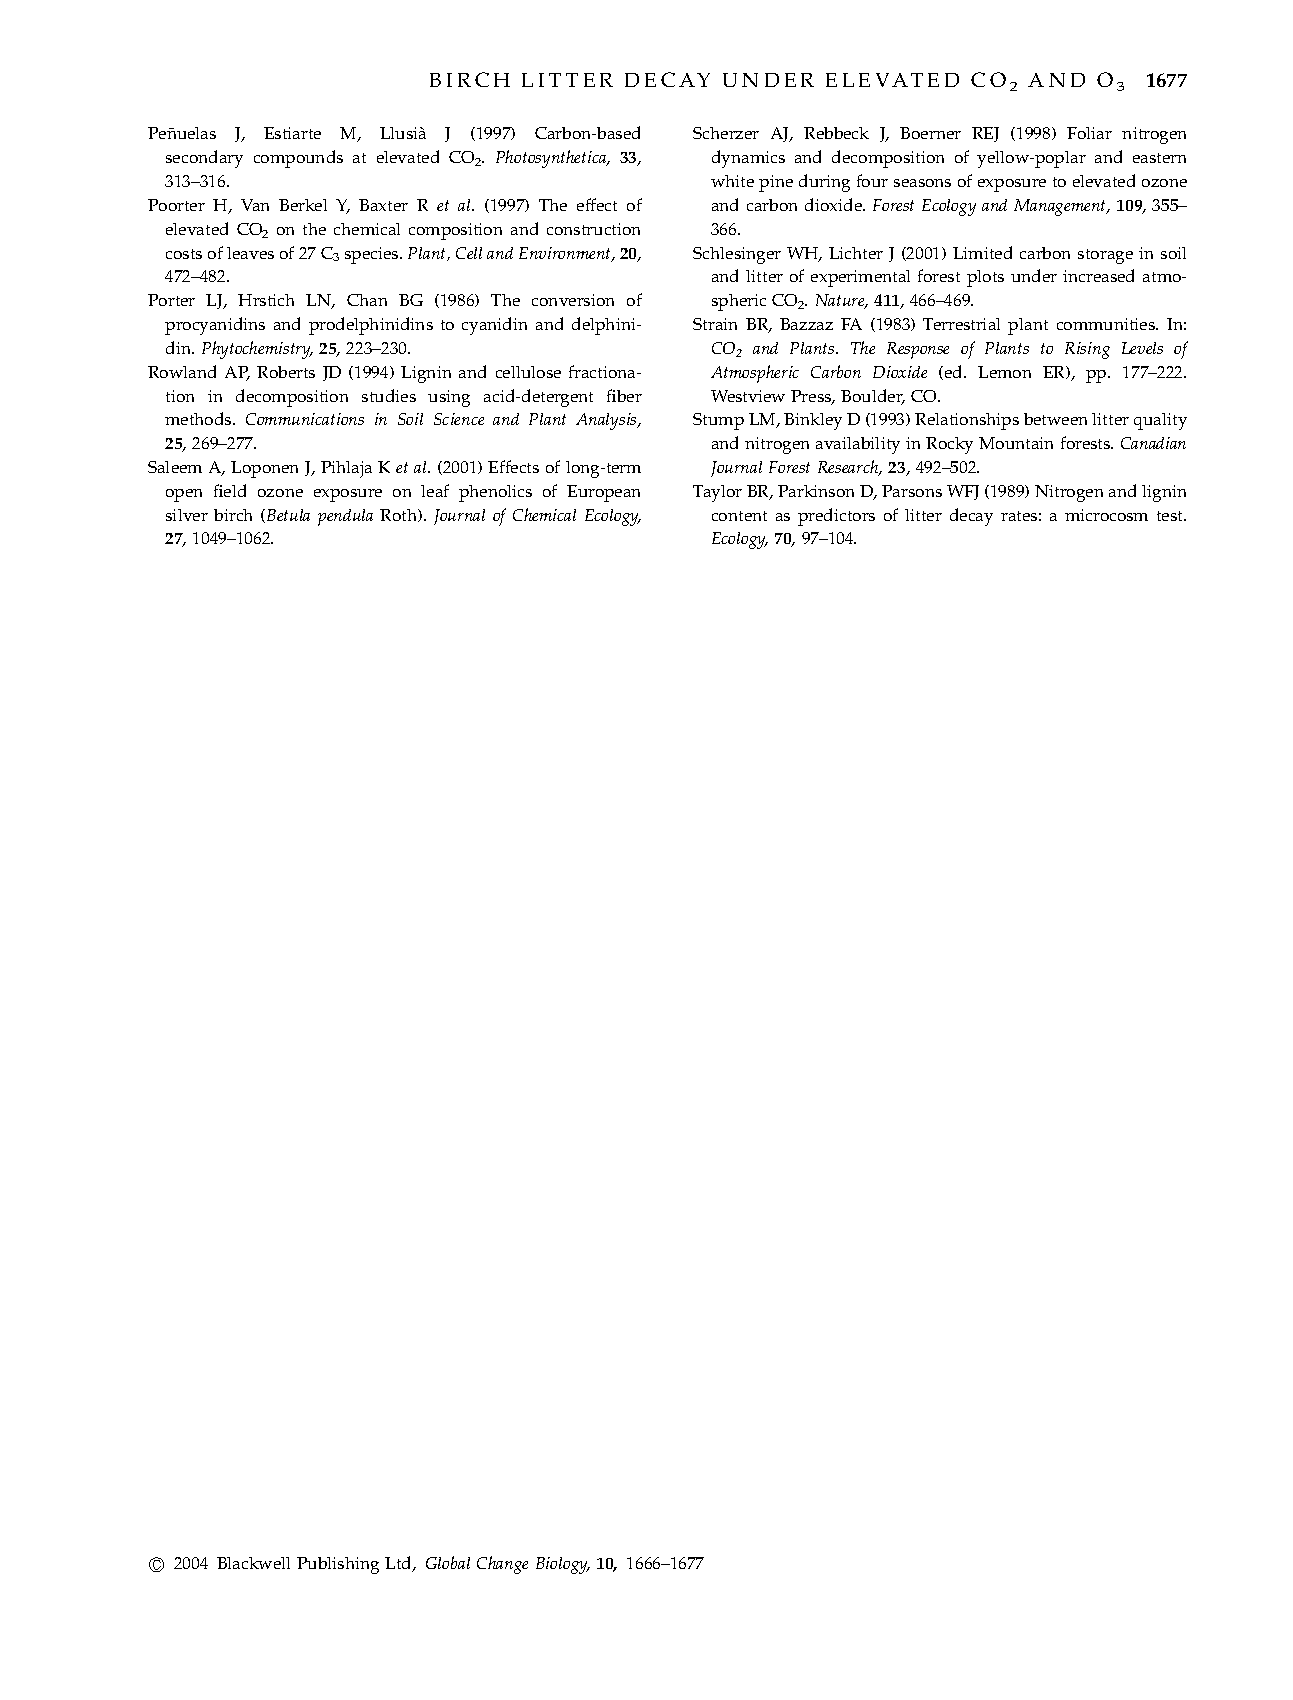 The height and width of the document is (1700, 1293). Describe the element at coordinates (739, 516) in the document. I see `content` at that location.
